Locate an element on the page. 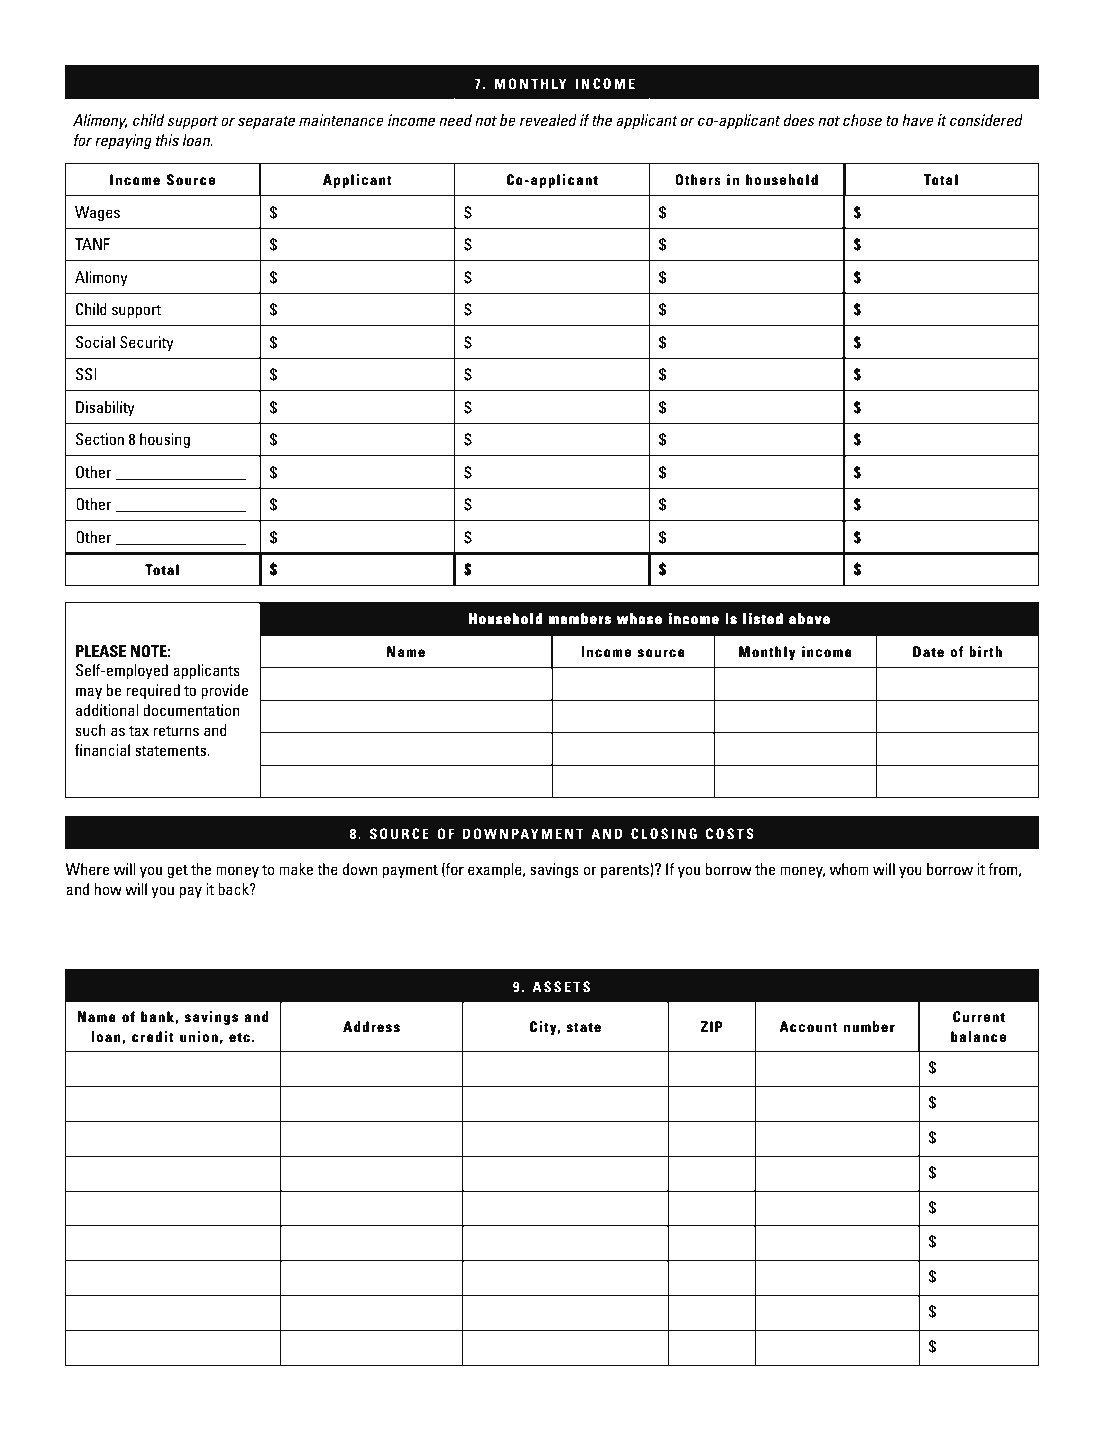  ASSETS is located at coordinates (561, 986).
